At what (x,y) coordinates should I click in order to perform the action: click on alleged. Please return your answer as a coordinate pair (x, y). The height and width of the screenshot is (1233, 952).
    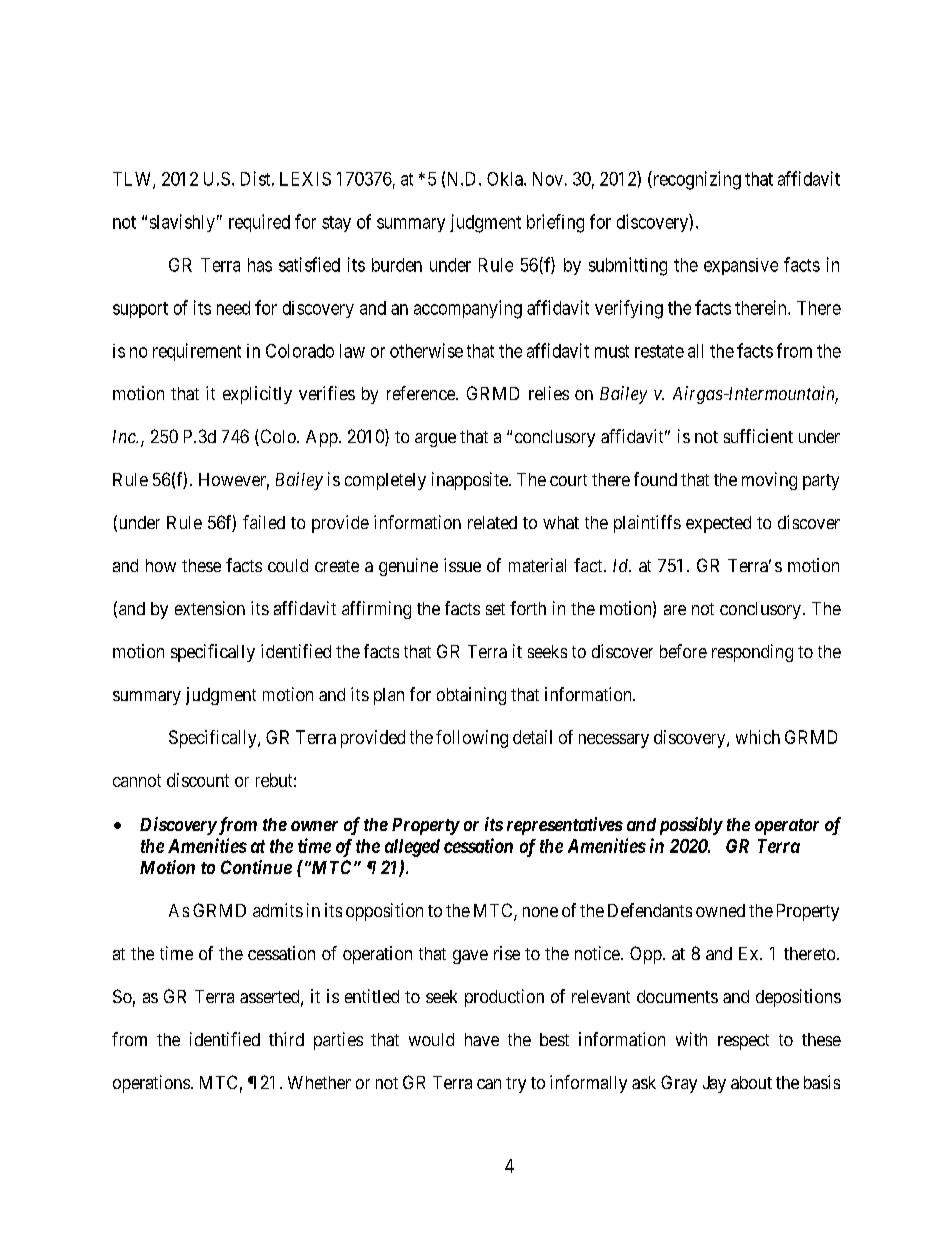
    Looking at the image, I should click on (412, 848).
